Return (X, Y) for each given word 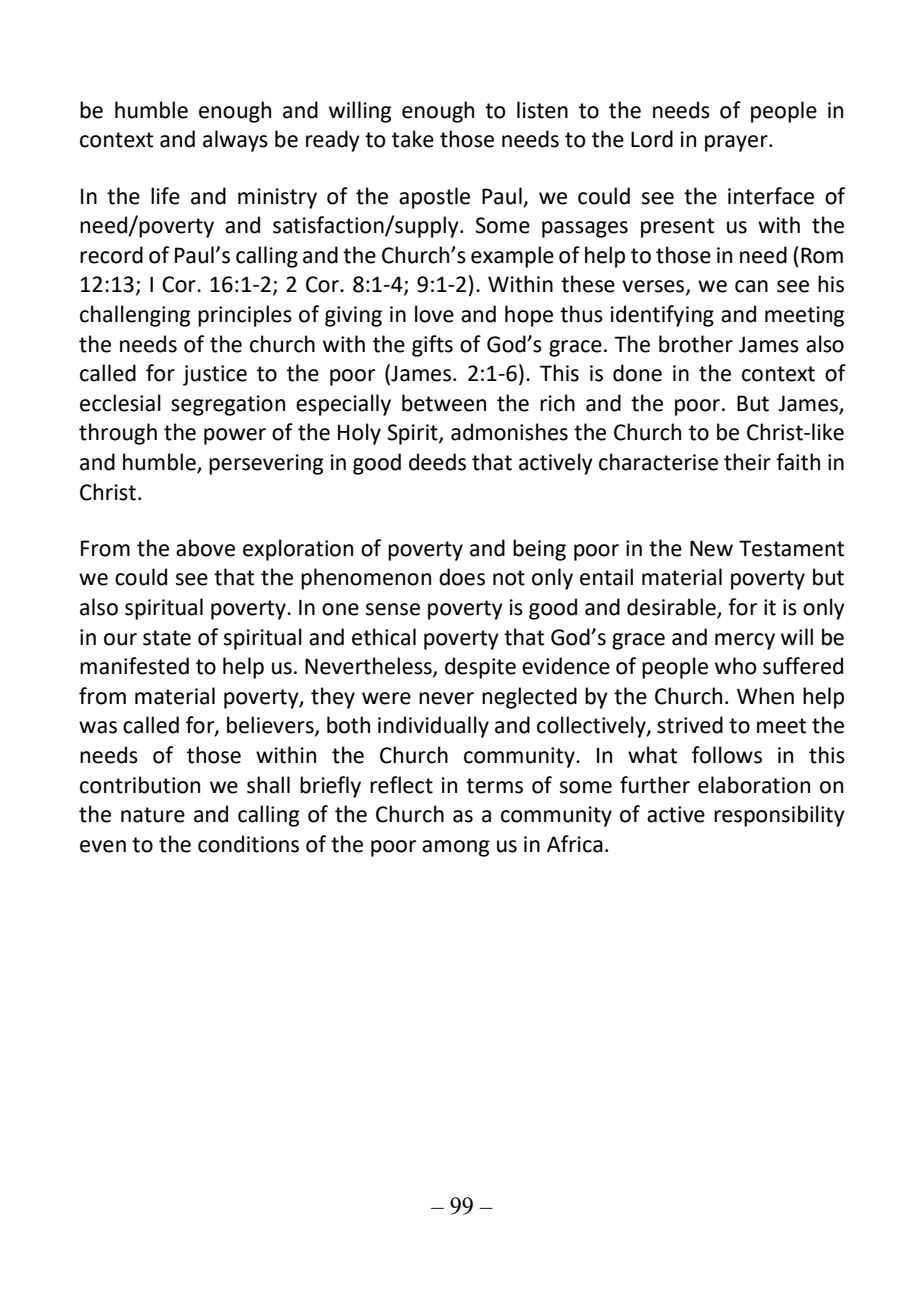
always (235, 141)
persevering (266, 464)
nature (153, 815)
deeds (437, 462)
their (747, 462)
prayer (737, 143)
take (413, 139)
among (455, 848)
